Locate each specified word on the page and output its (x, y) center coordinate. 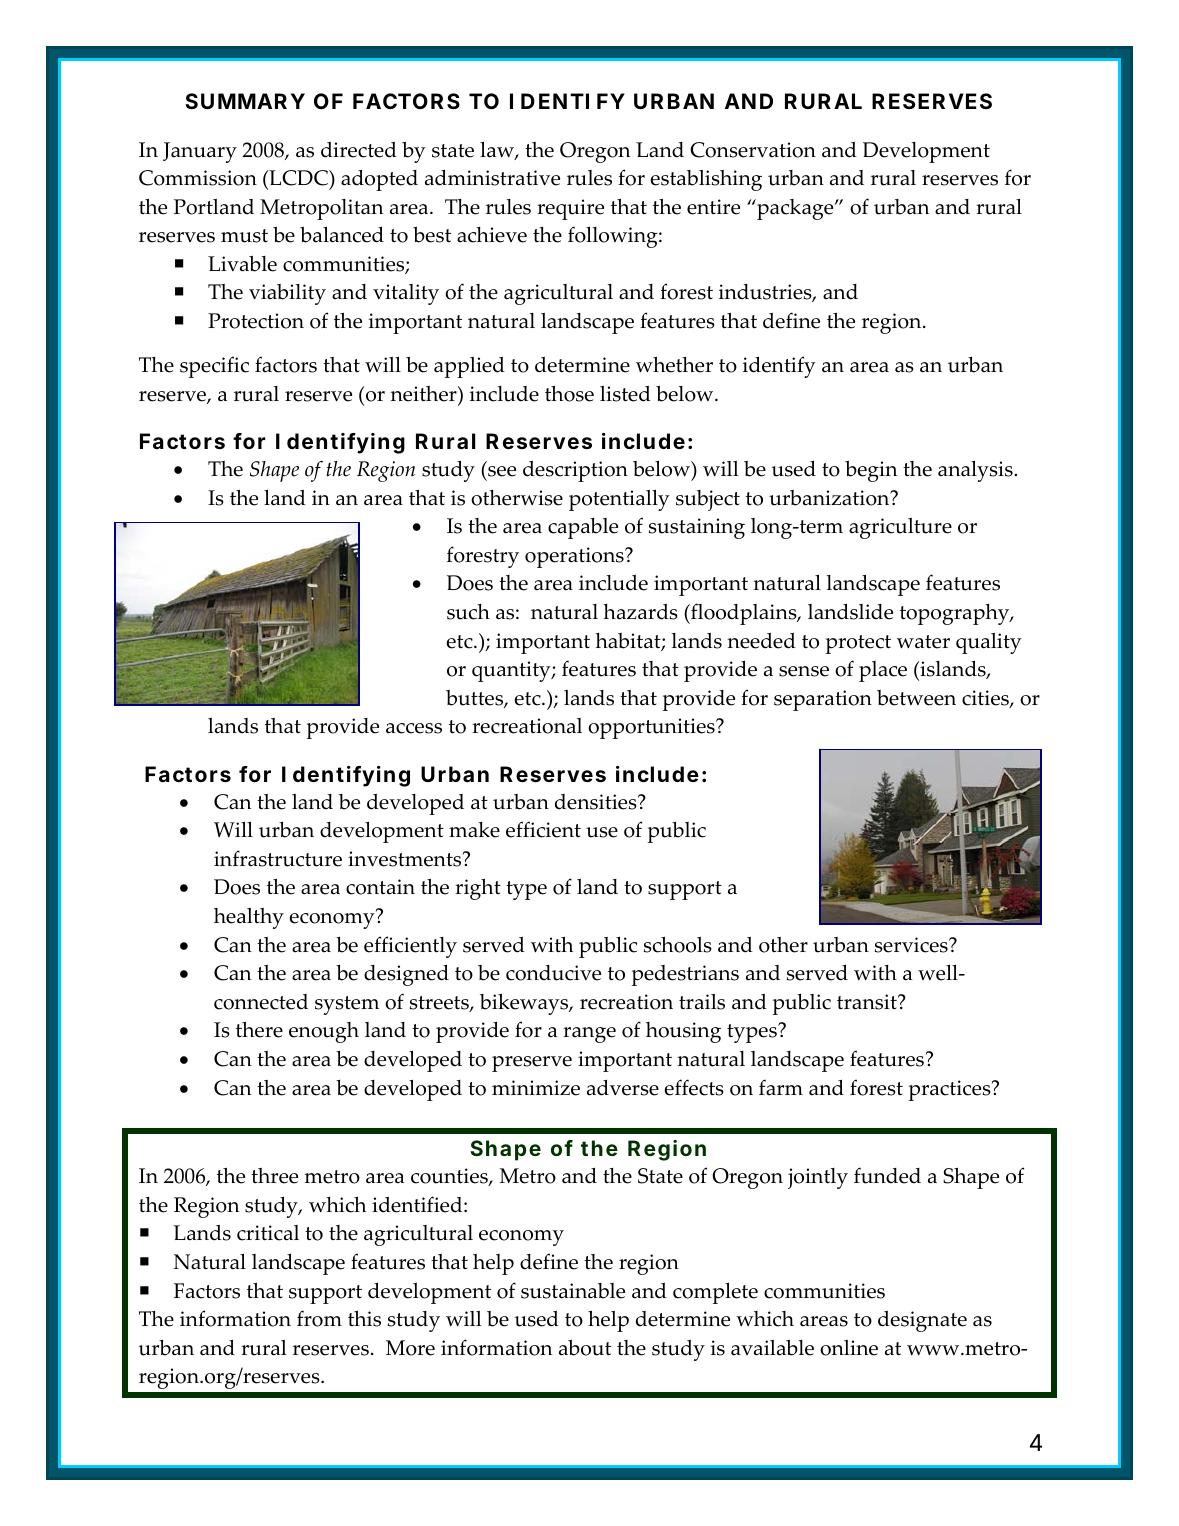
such (468, 612)
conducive (553, 973)
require (570, 209)
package (795, 209)
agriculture (900, 528)
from (319, 1318)
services (912, 945)
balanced (342, 235)
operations (575, 557)
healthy (249, 918)
